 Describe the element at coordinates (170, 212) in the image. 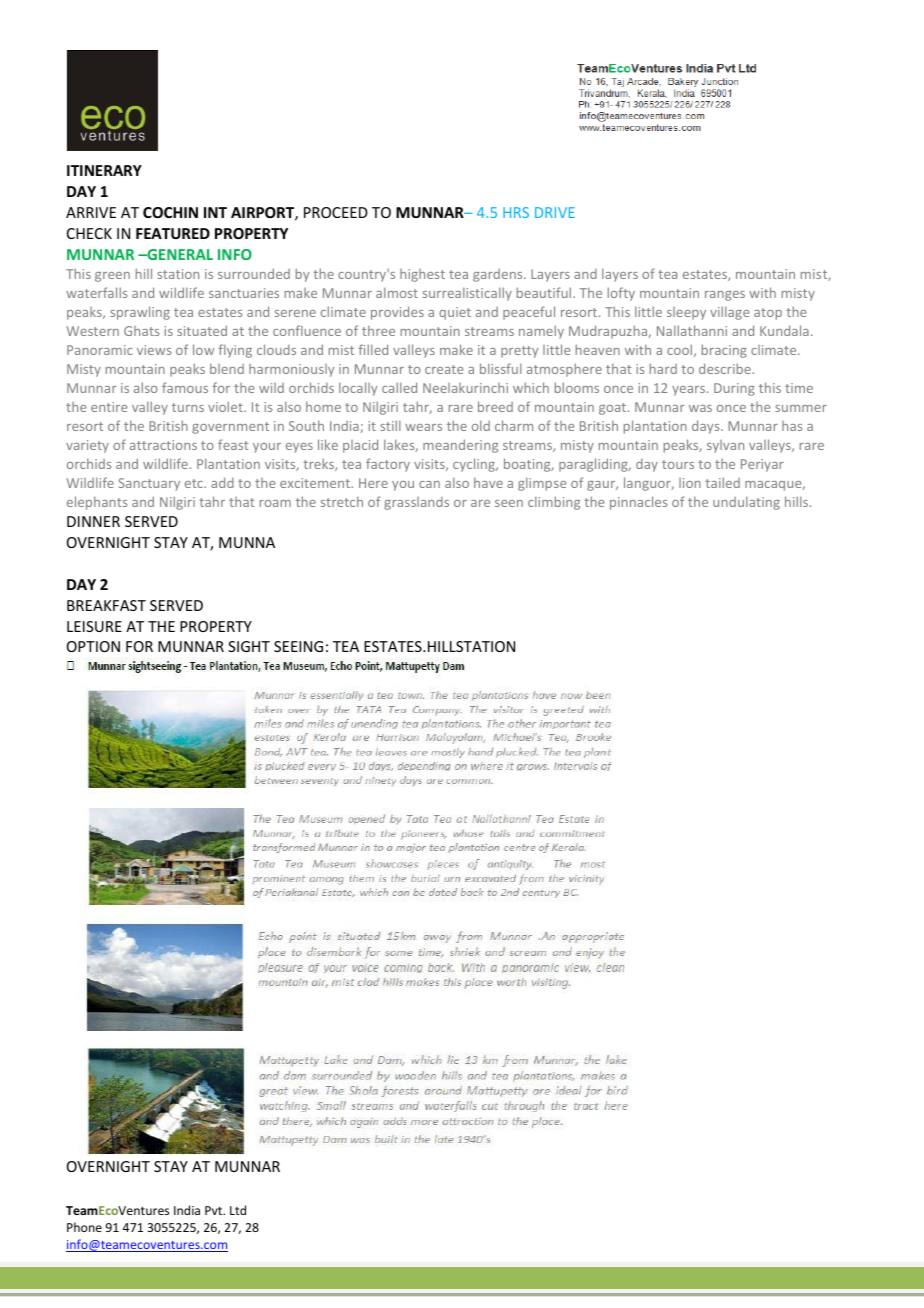

I see `COCHIN` at that location.
